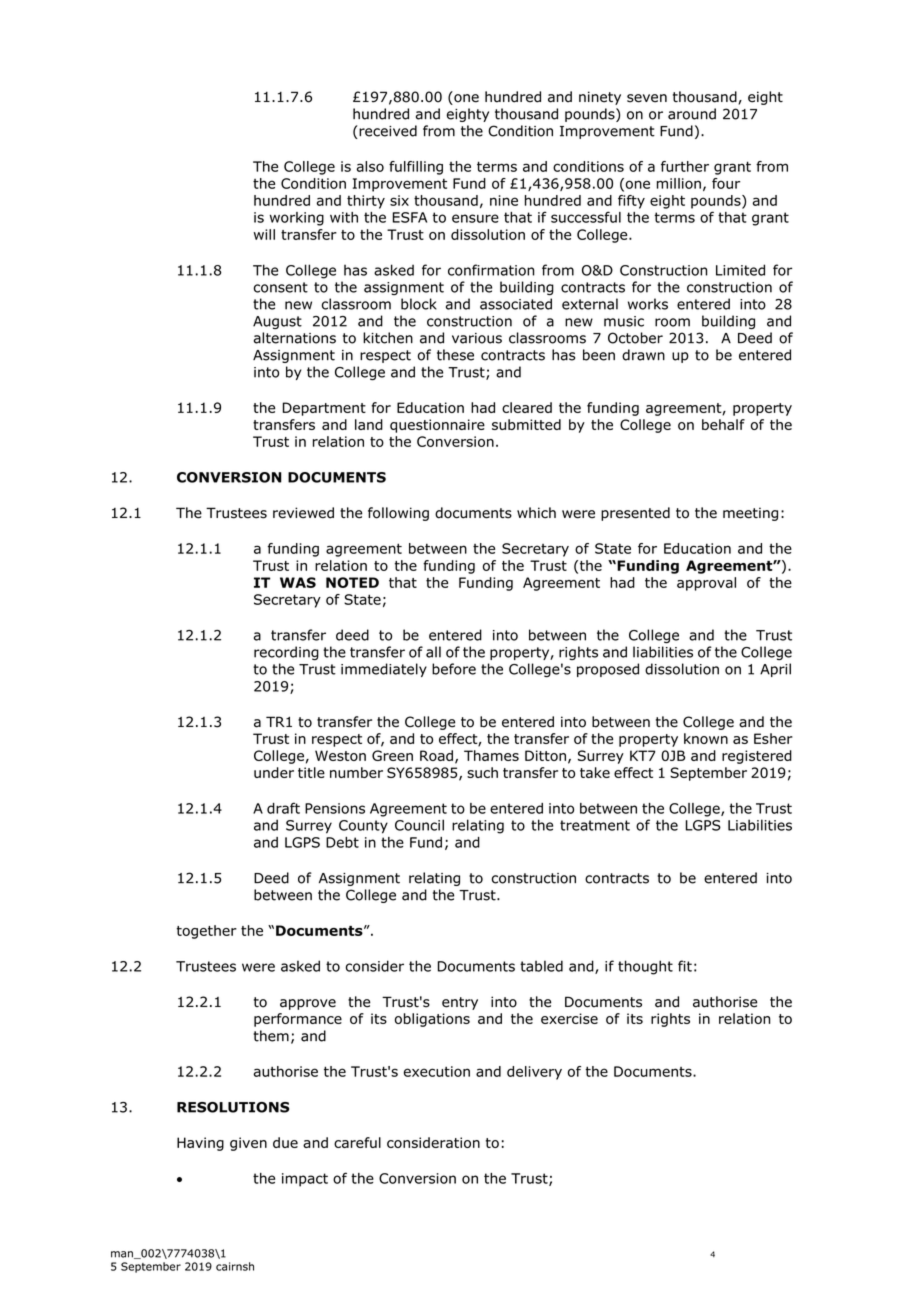  Describe the element at coordinates (706, 584) in the image. I see `approval` at that location.
